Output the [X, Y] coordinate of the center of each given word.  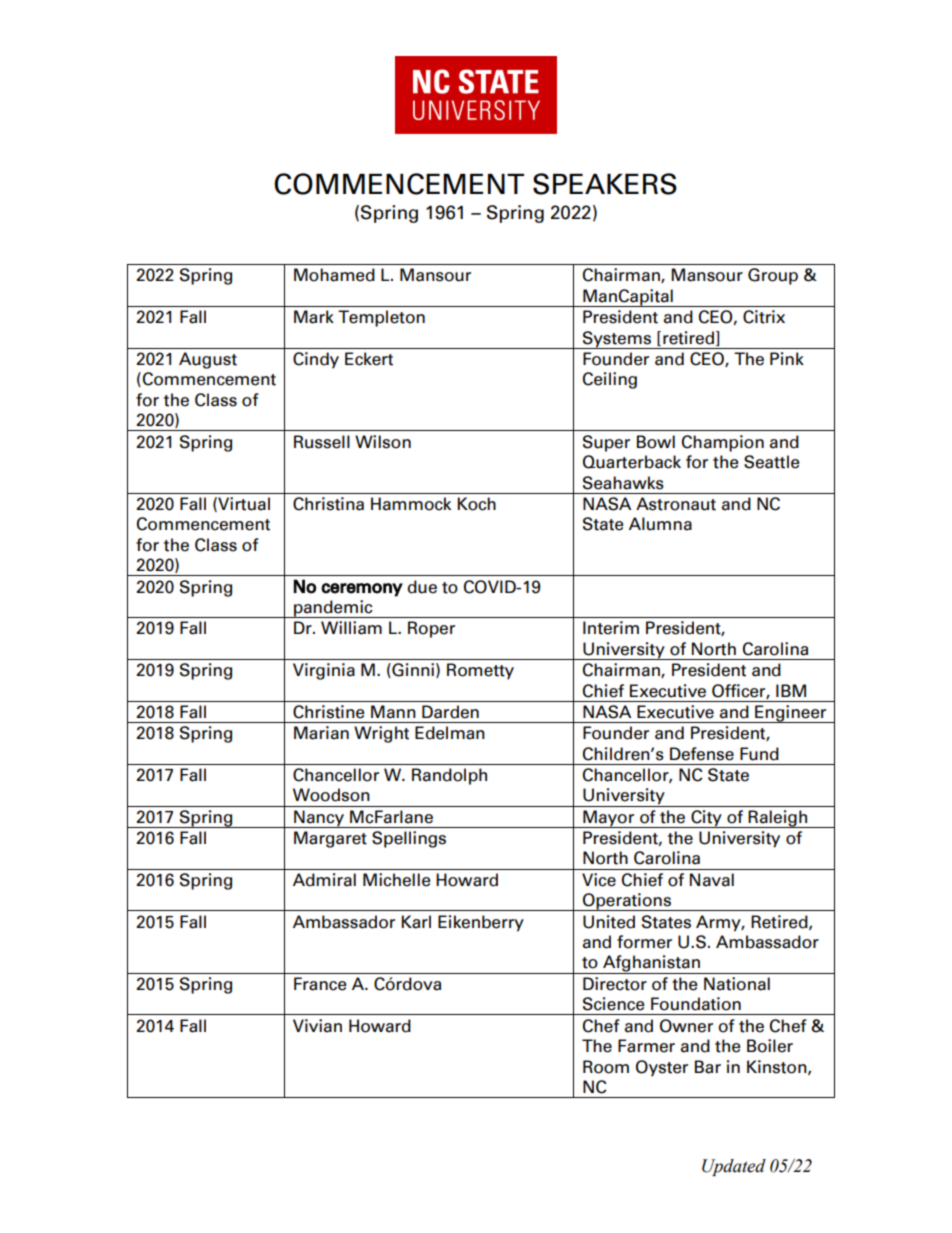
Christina [328, 504]
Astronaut [676, 504]
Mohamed [334, 275]
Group [773, 276]
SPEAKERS [605, 184]
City [706, 819]
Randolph [449, 776]
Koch [476, 504]
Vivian [317, 1026]
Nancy [318, 819]
